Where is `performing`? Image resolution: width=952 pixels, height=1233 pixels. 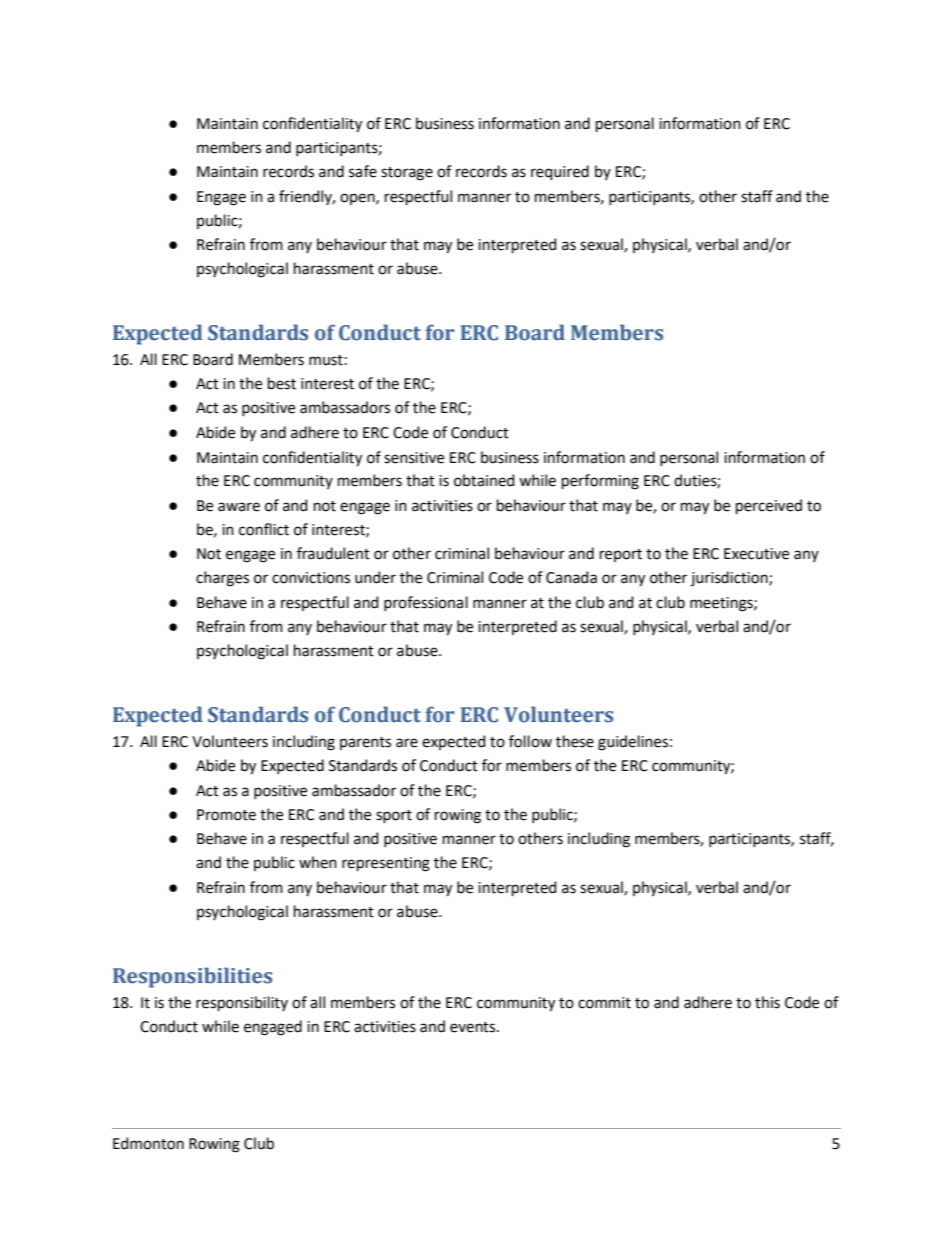 performing is located at coordinates (600, 482).
